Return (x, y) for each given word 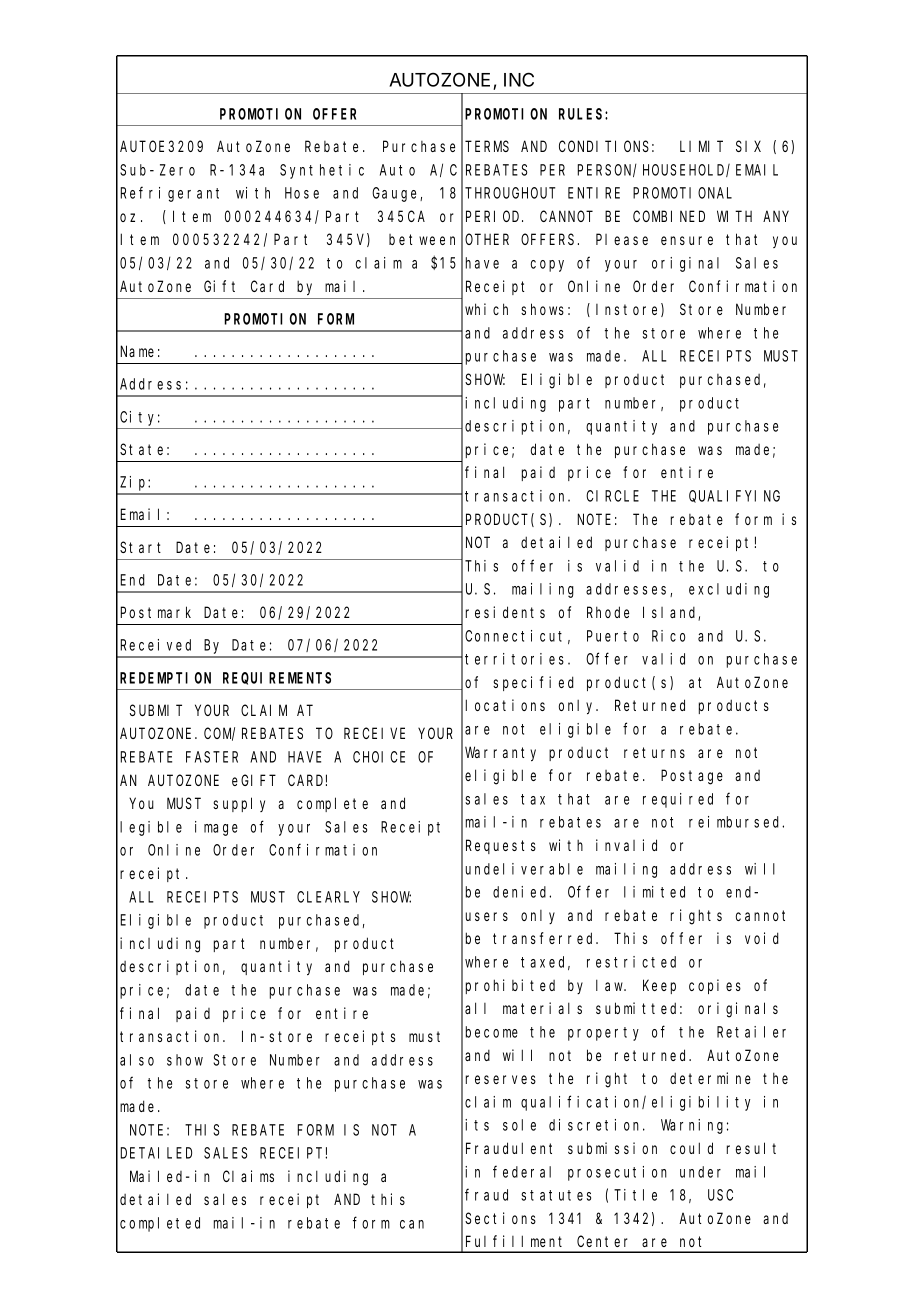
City (140, 418)
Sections (500, 1218)
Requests (501, 847)
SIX (748, 146)
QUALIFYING (734, 496)
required (678, 800)
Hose (302, 193)
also (137, 1060)
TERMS (487, 146)
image (216, 828)
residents (505, 612)
